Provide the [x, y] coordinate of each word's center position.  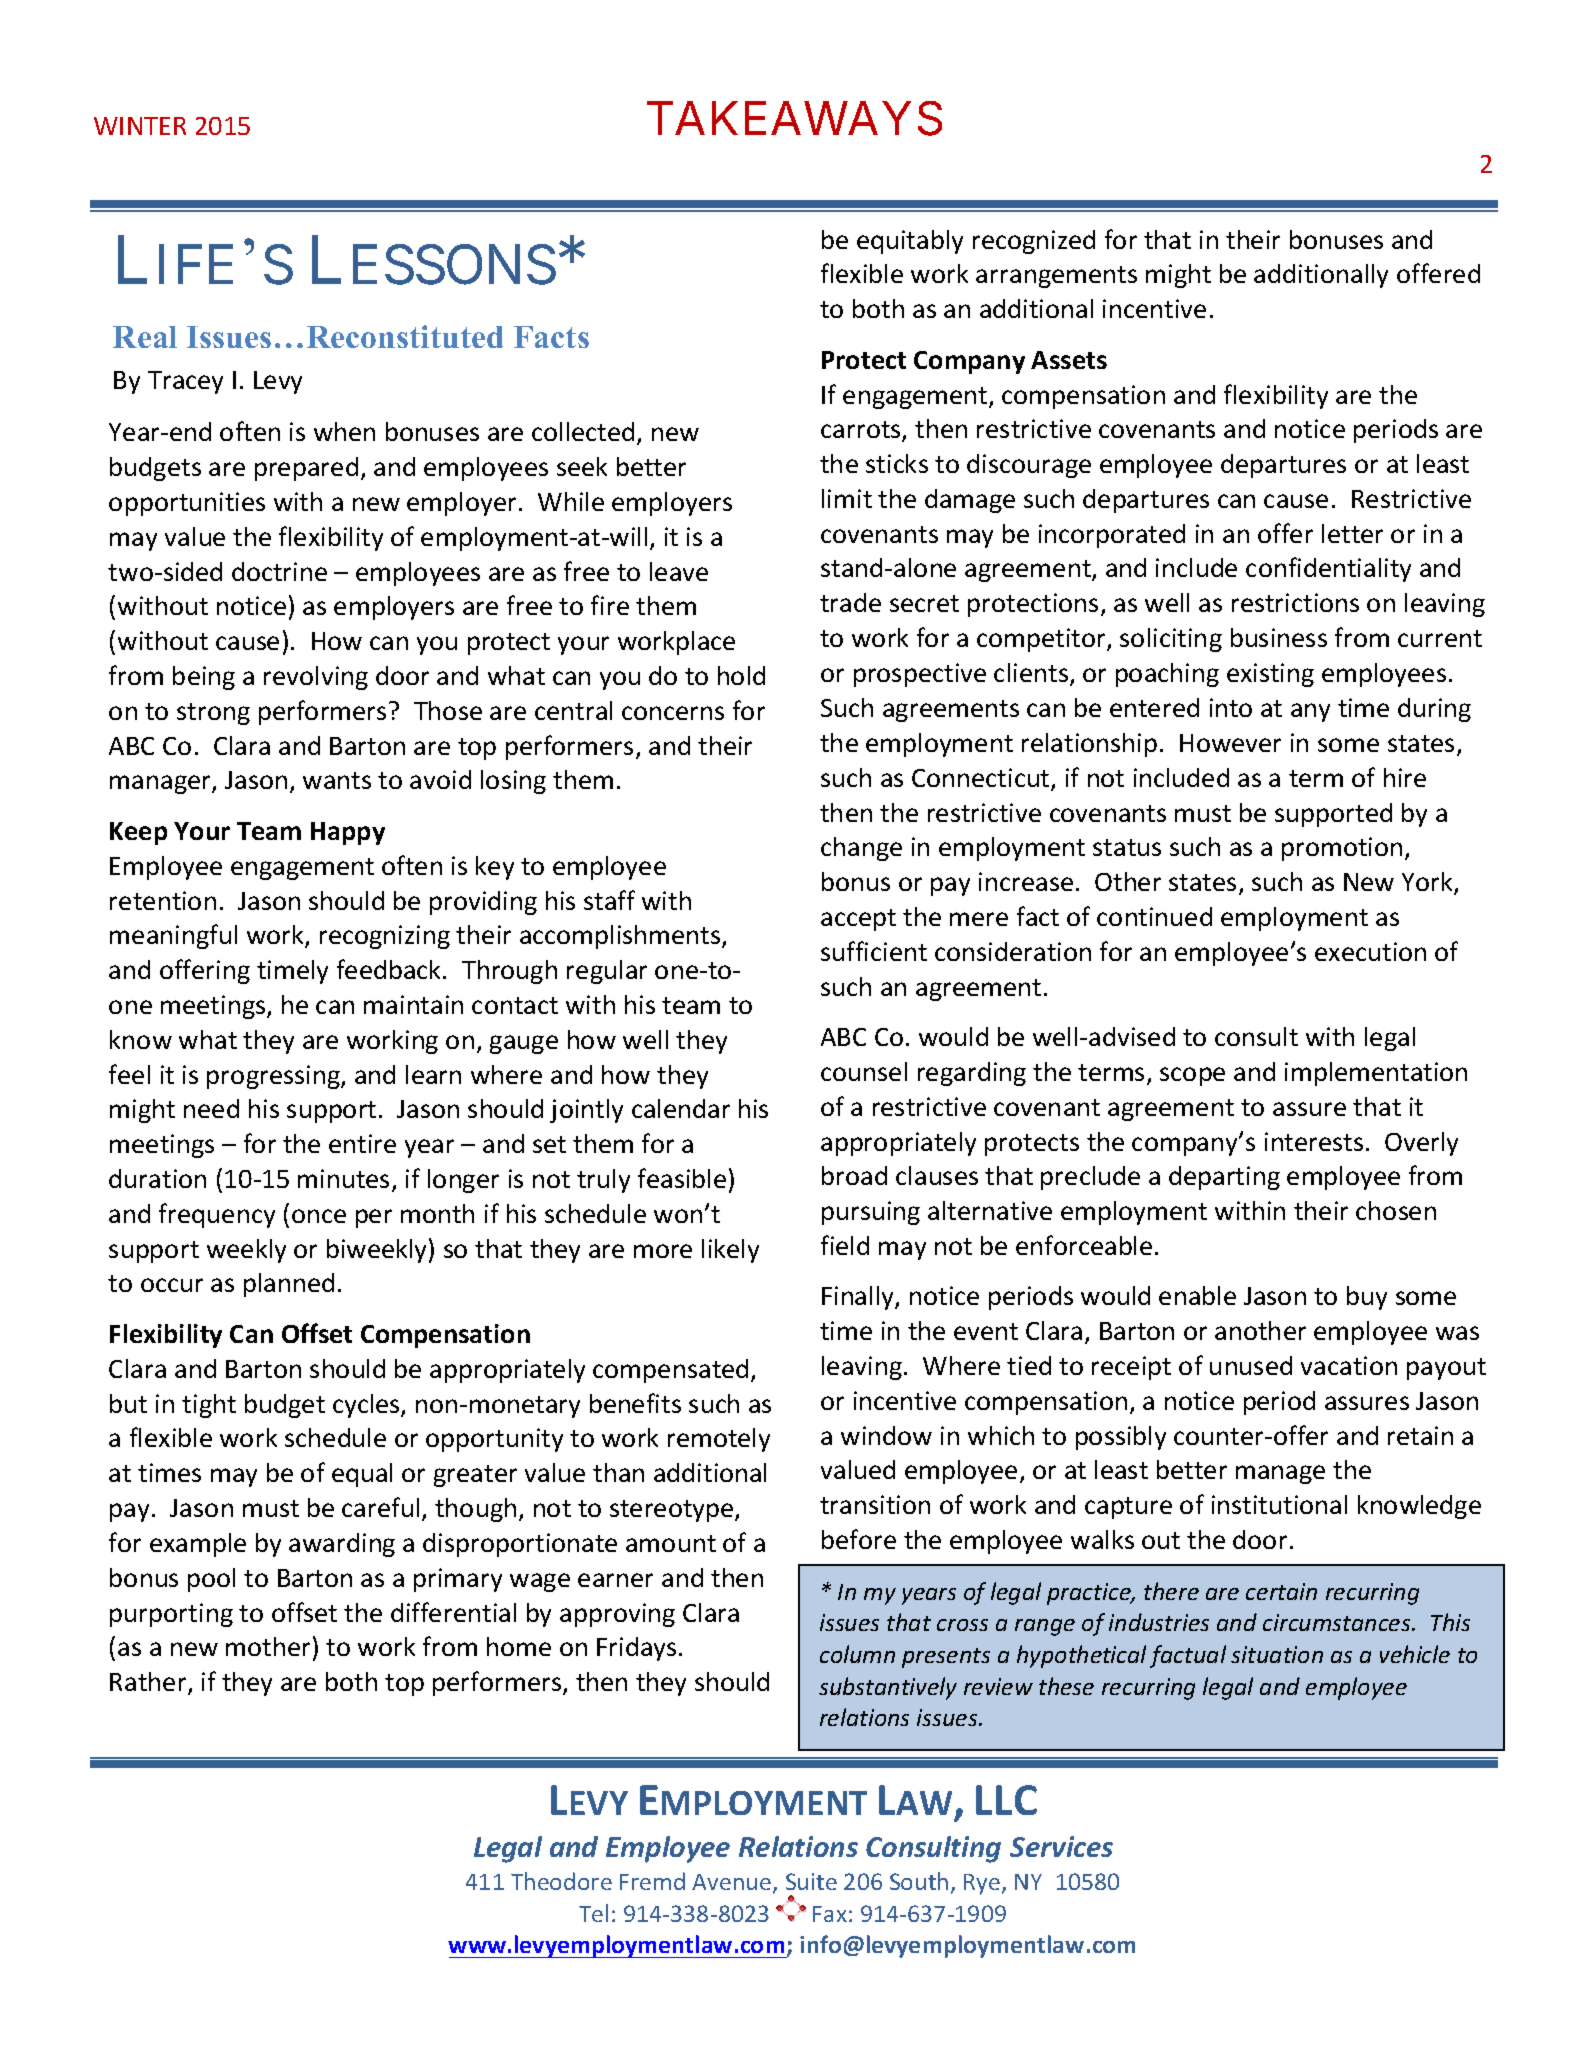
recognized [1034, 242]
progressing [274, 1077]
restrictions [1295, 602]
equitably [910, 242]
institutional [1279, 1504]
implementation [1376, 1074]
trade [850, 602]
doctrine [279, 571]
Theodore [561, 1881]
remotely [719, 1440]
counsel [864, 1071]
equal [362, 1475]
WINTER [140, 126]
